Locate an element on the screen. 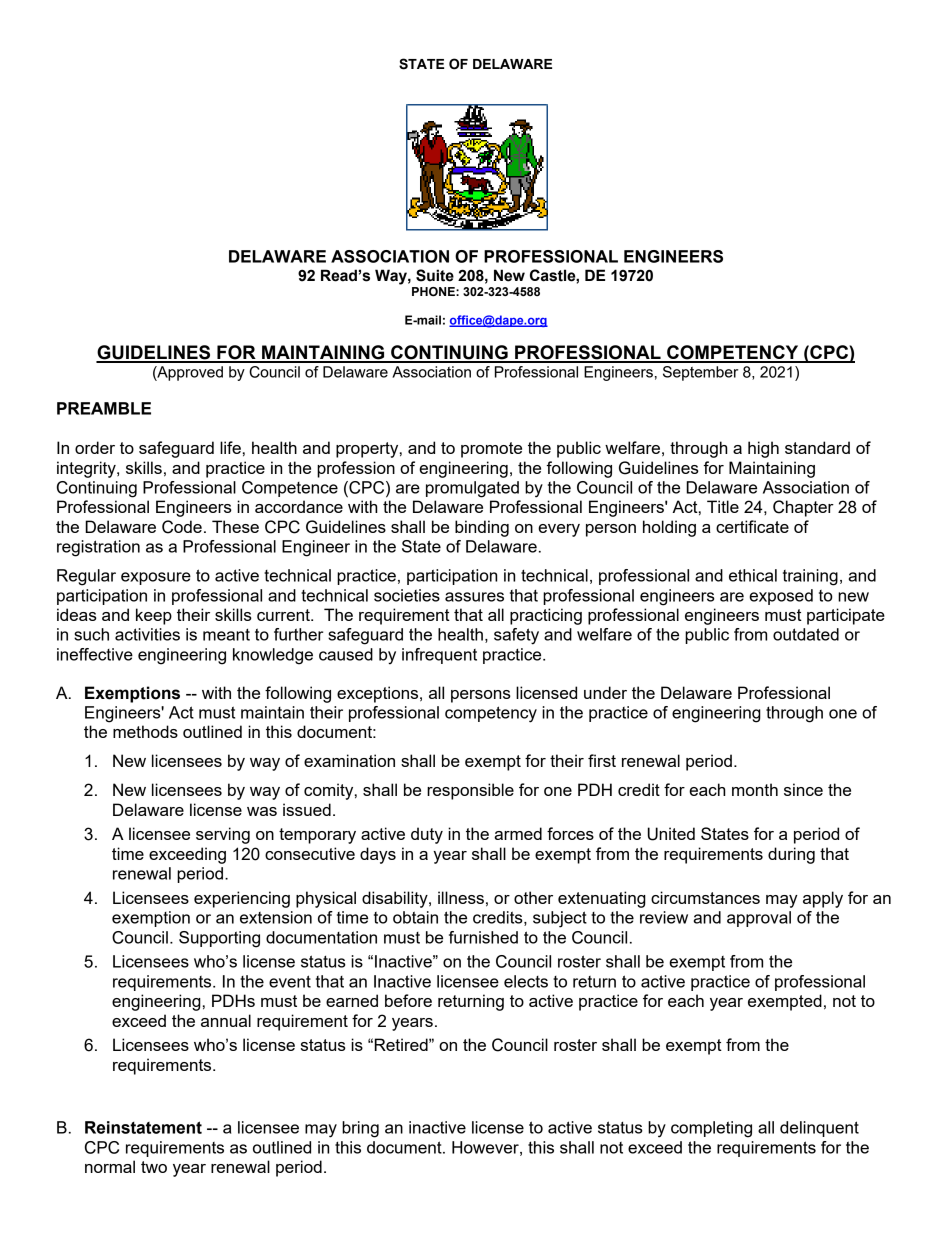  two is located at coordinates (154, 1167).
